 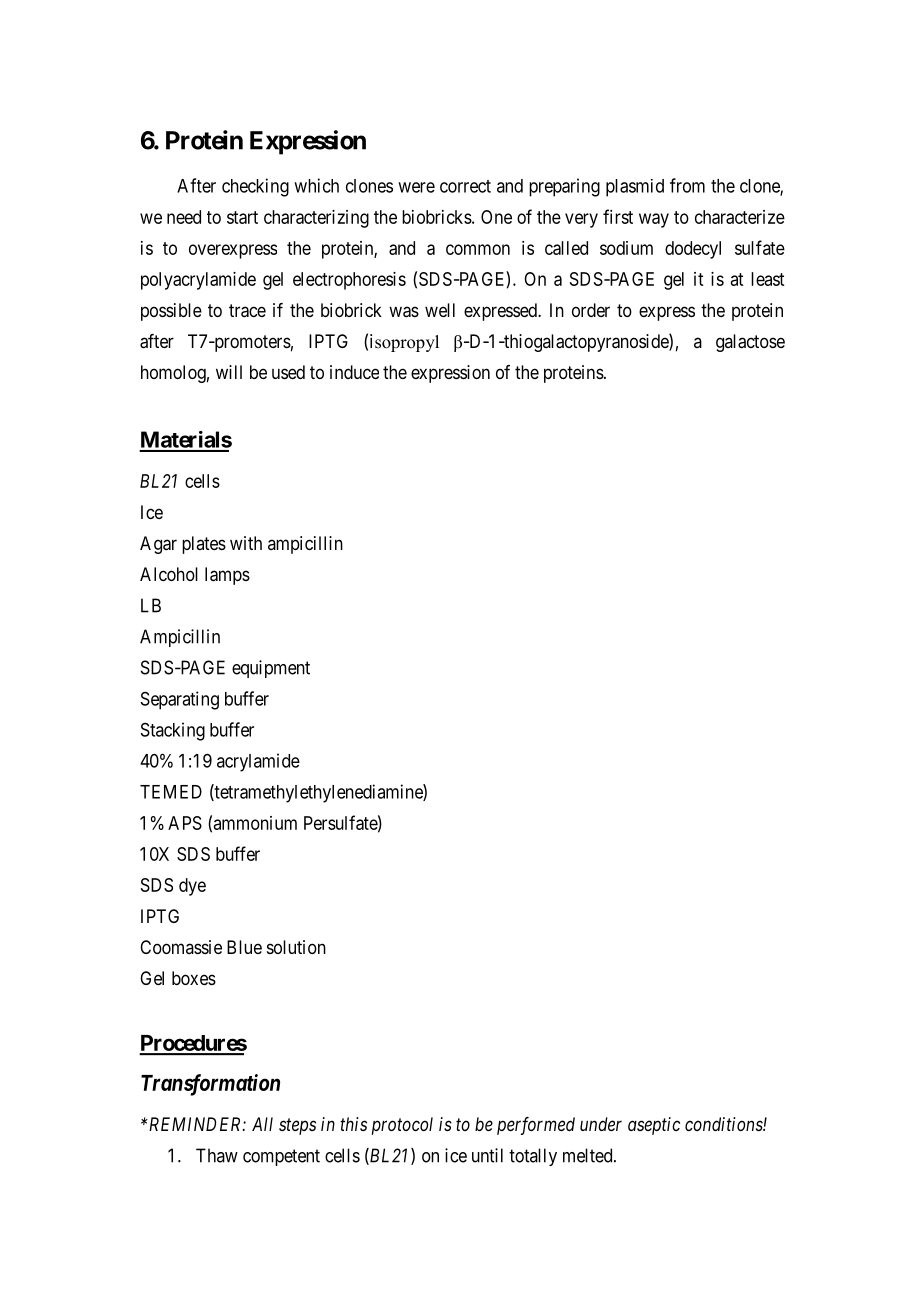 I want to click on from, so click(x=687, y=185).
